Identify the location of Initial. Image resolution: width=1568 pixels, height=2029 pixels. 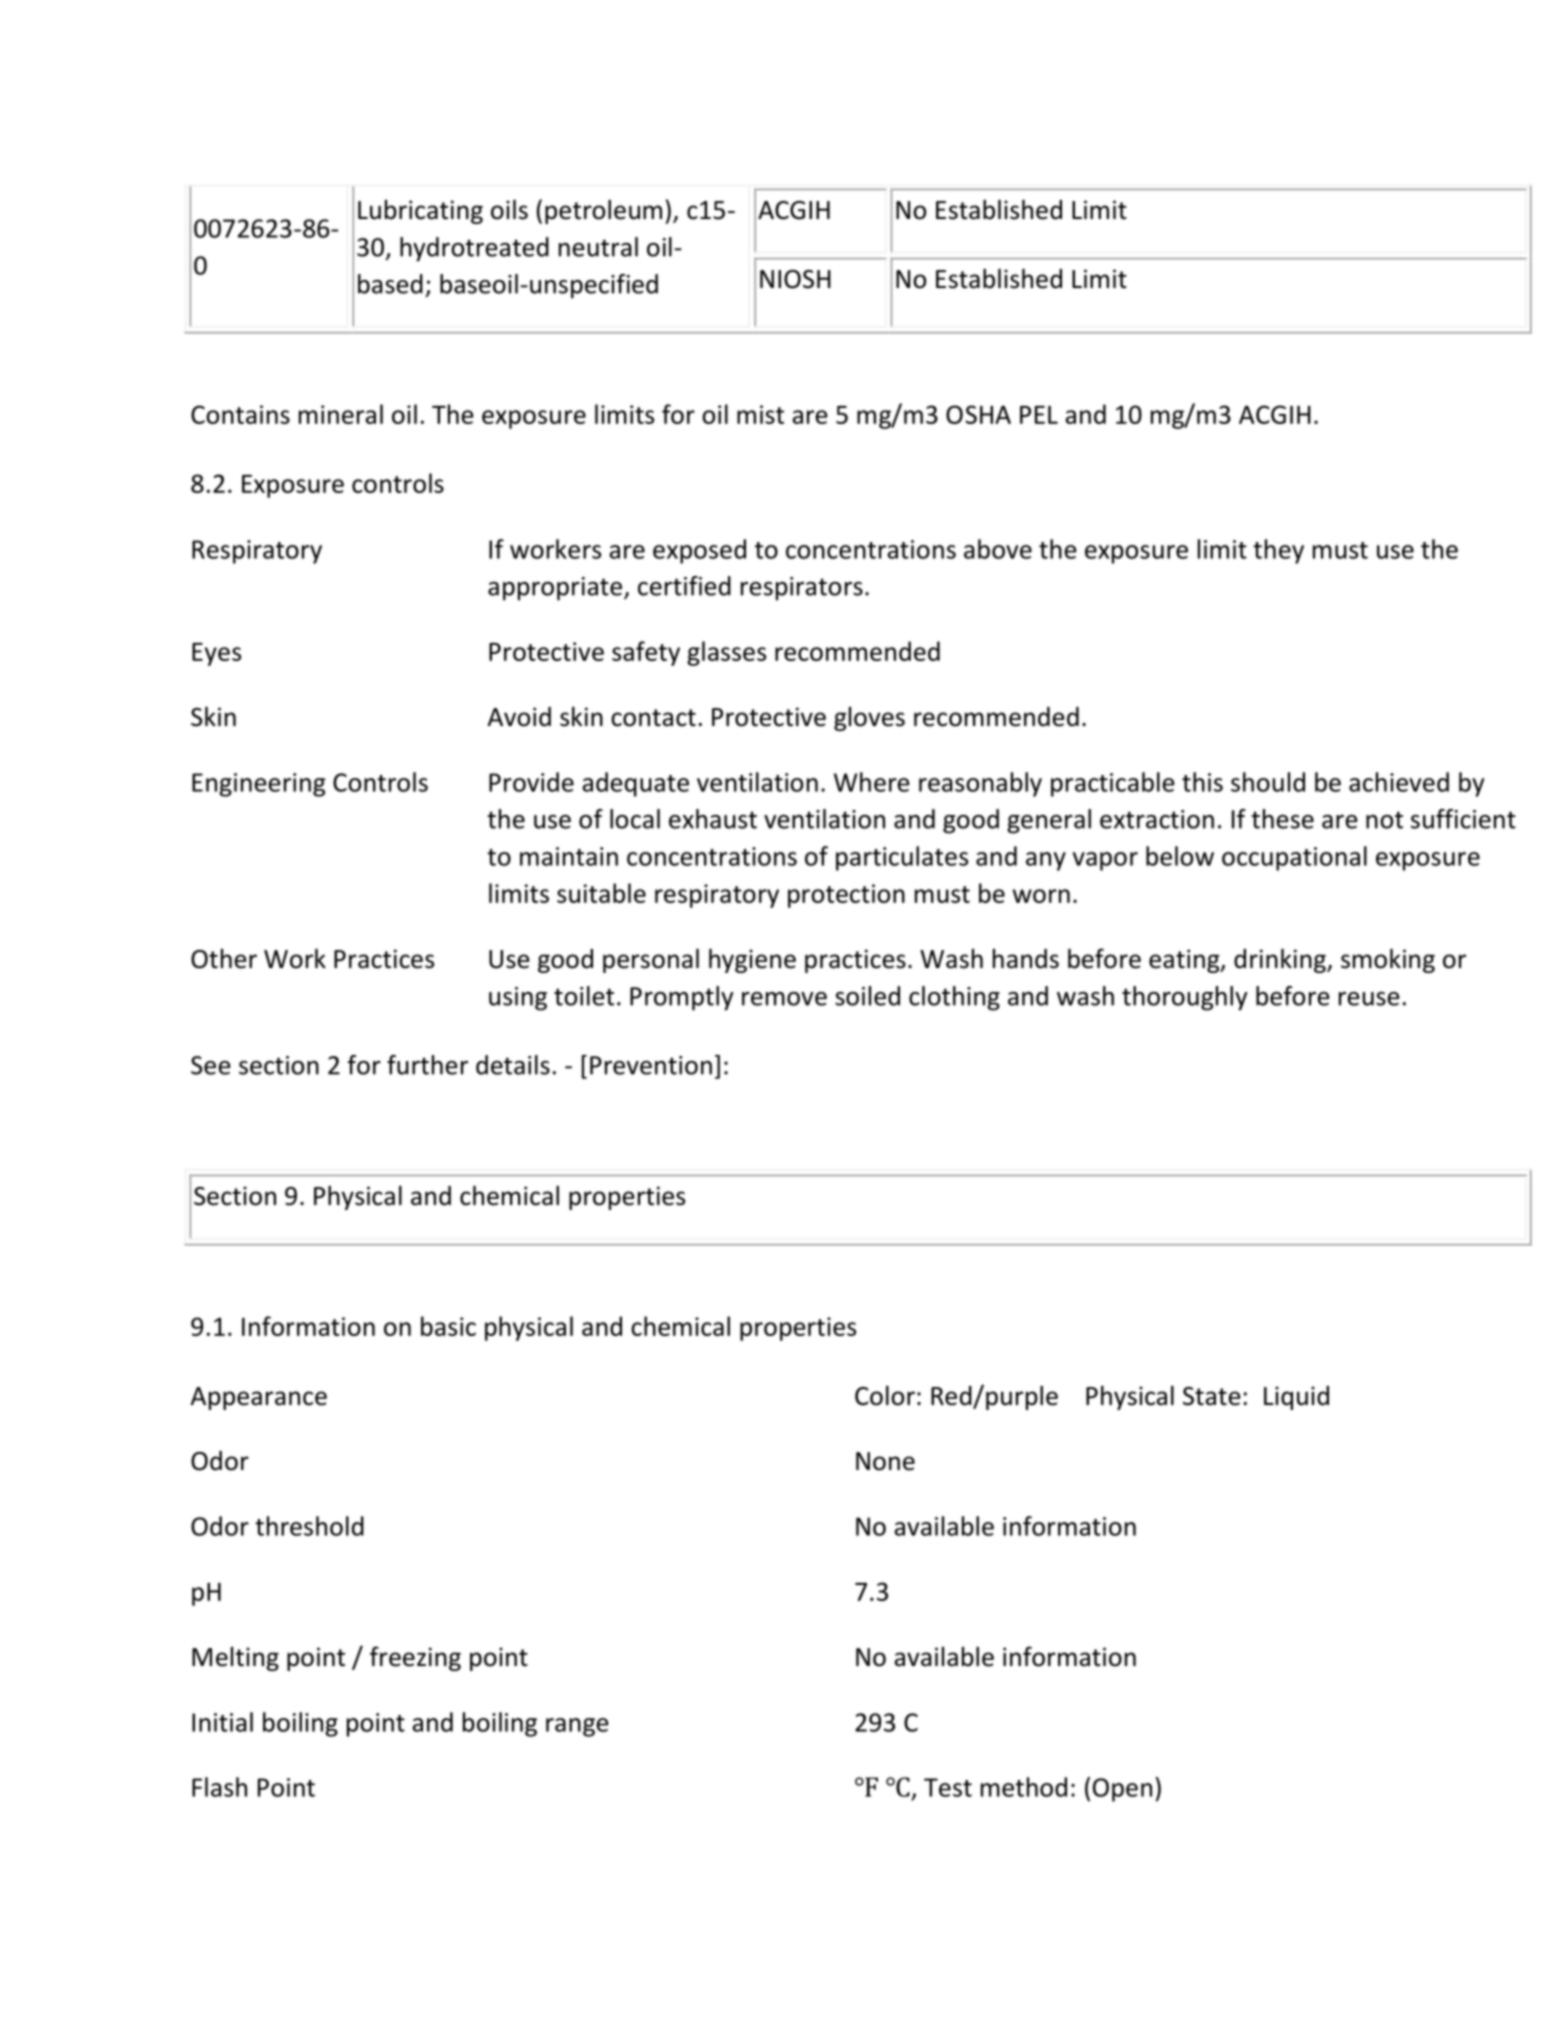
(222, 1722).
